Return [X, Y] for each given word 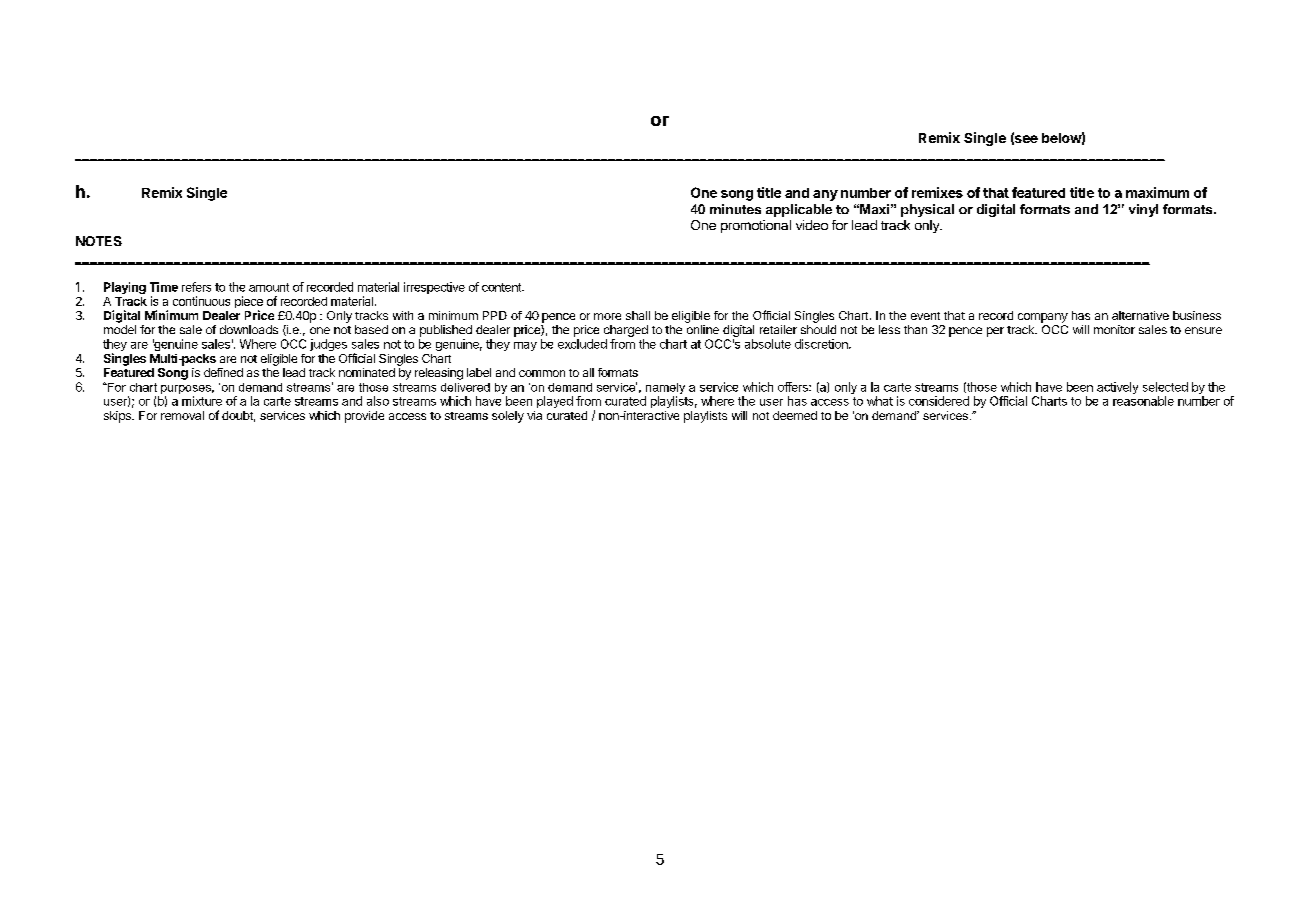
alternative [1140, 315]
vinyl [1143, 210]
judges [328, 345]
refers [196, 287]
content [503, 287]
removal [182, 415]
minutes [735, 209]
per [995, 332]
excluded [582, 344]
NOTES [99, 241]
